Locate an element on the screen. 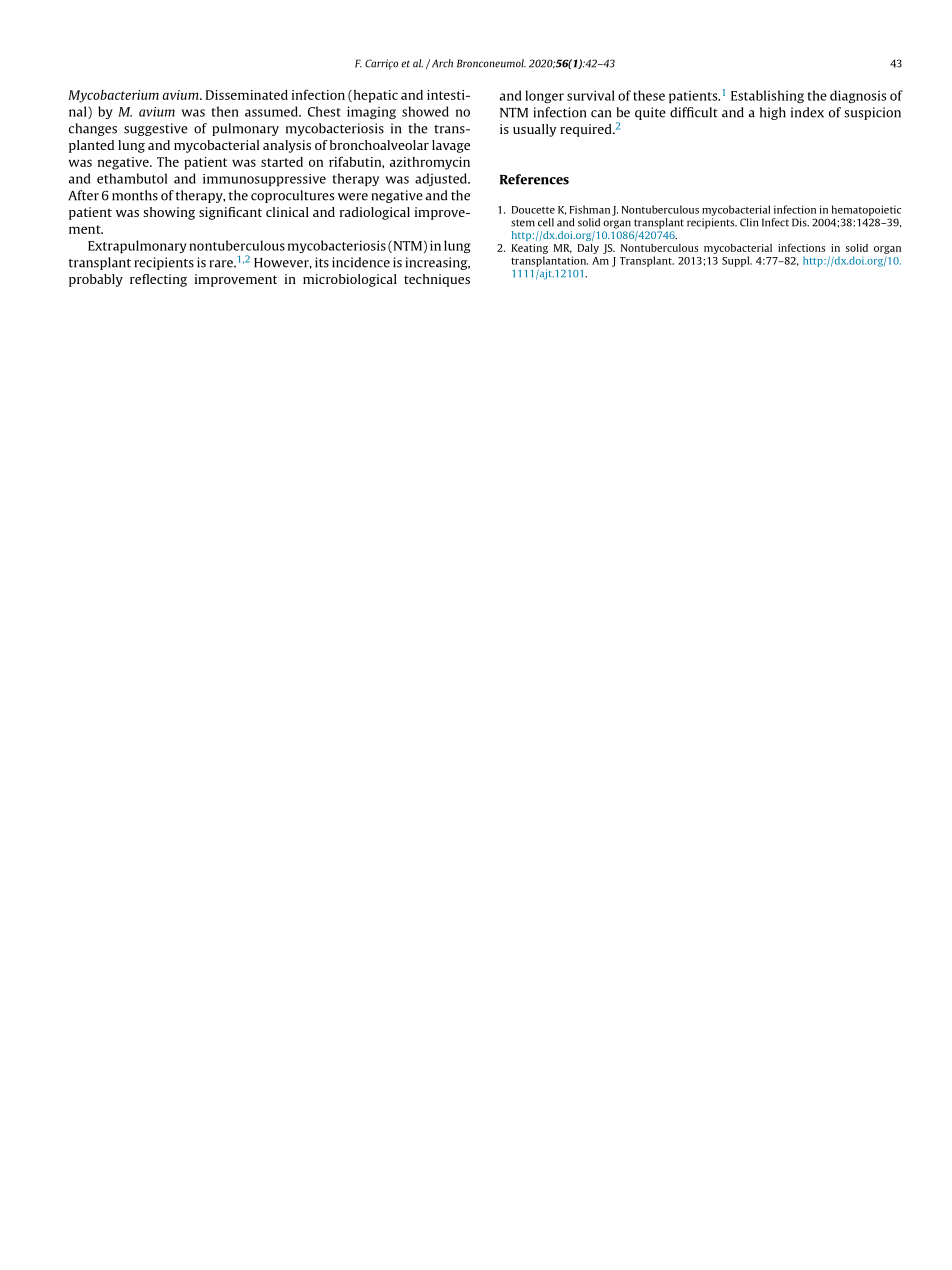 This screenshot has width=952, height=1270. Establishing is located at coordinates (767, 96).
